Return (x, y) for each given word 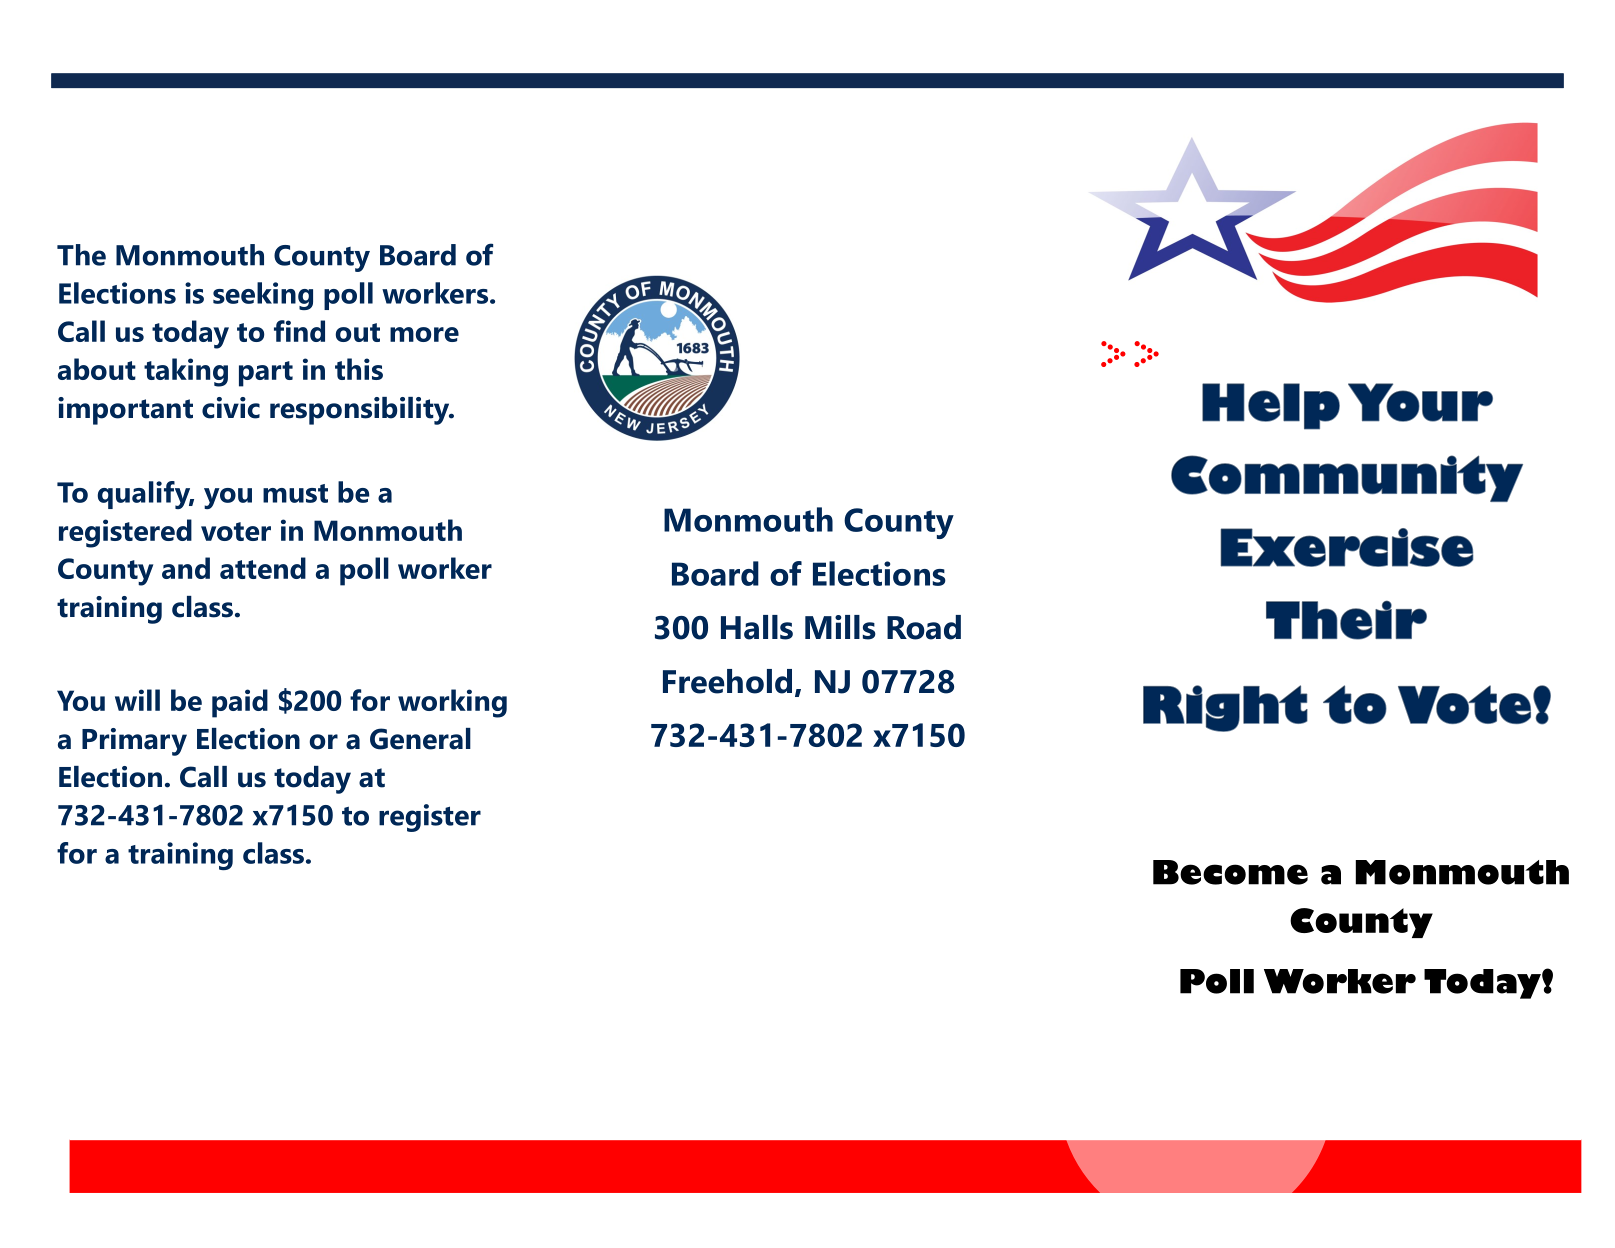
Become (1230, 872)
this (359, 369)
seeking (263, 296)
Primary (134, 742)
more (424, 334)
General (420, 739)
